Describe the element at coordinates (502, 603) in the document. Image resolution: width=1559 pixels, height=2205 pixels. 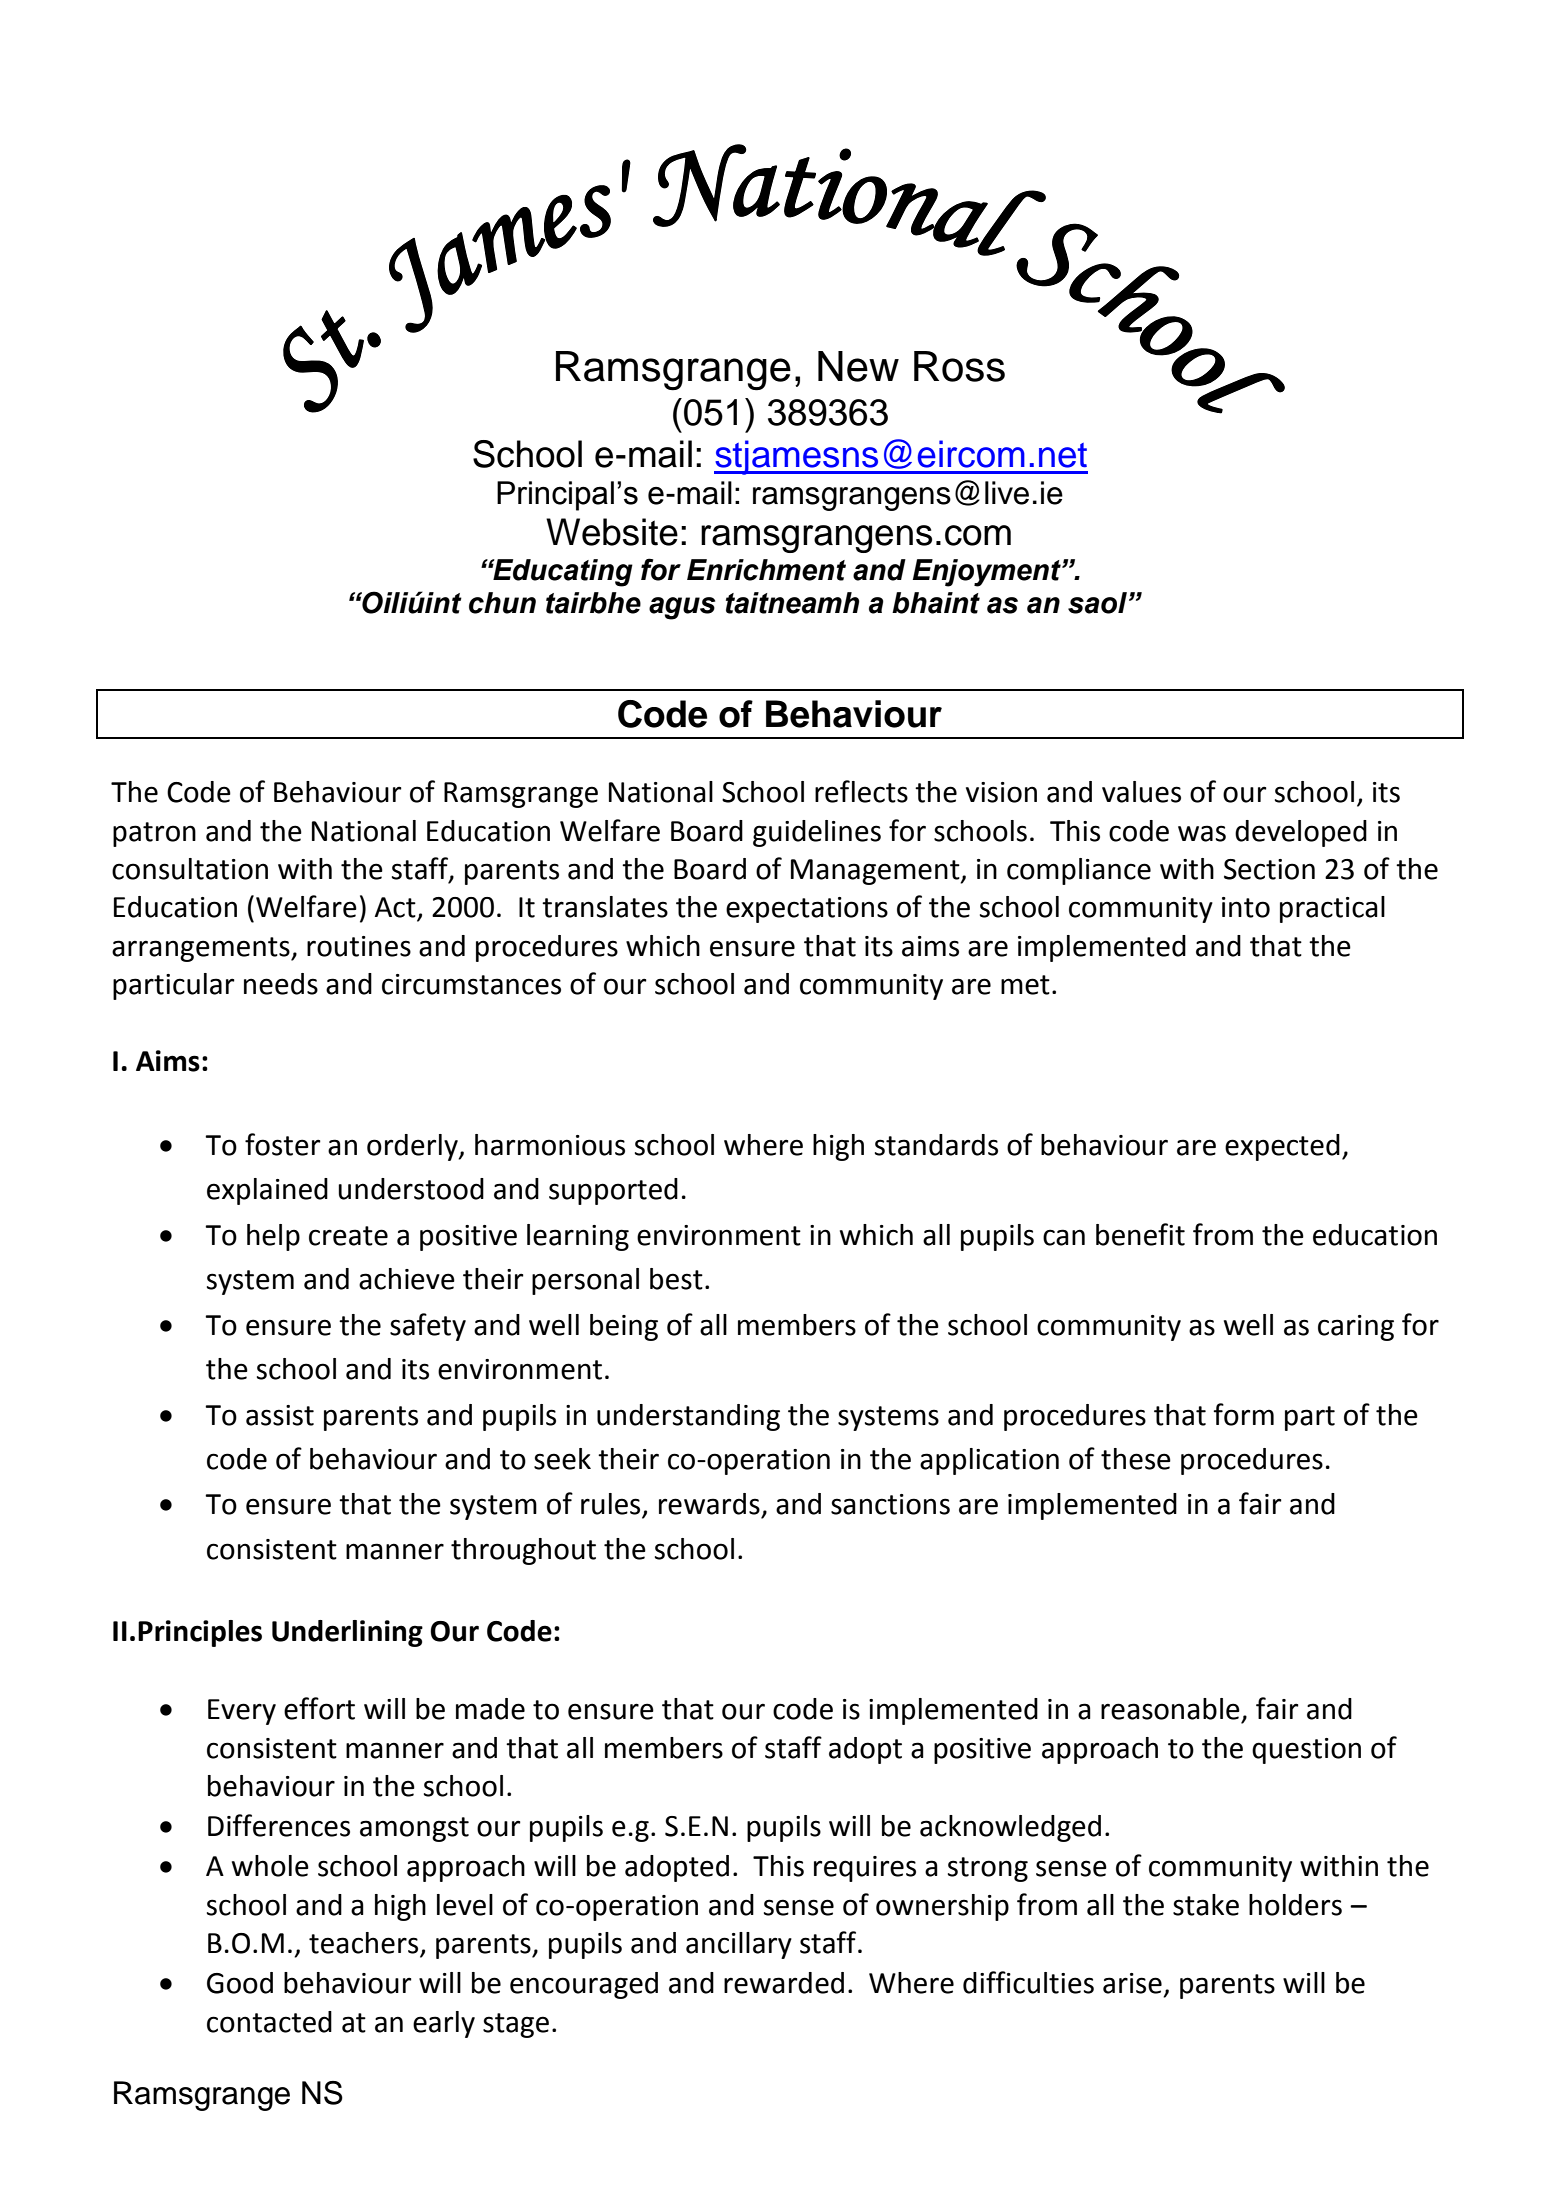
I see `chun` at that location.
